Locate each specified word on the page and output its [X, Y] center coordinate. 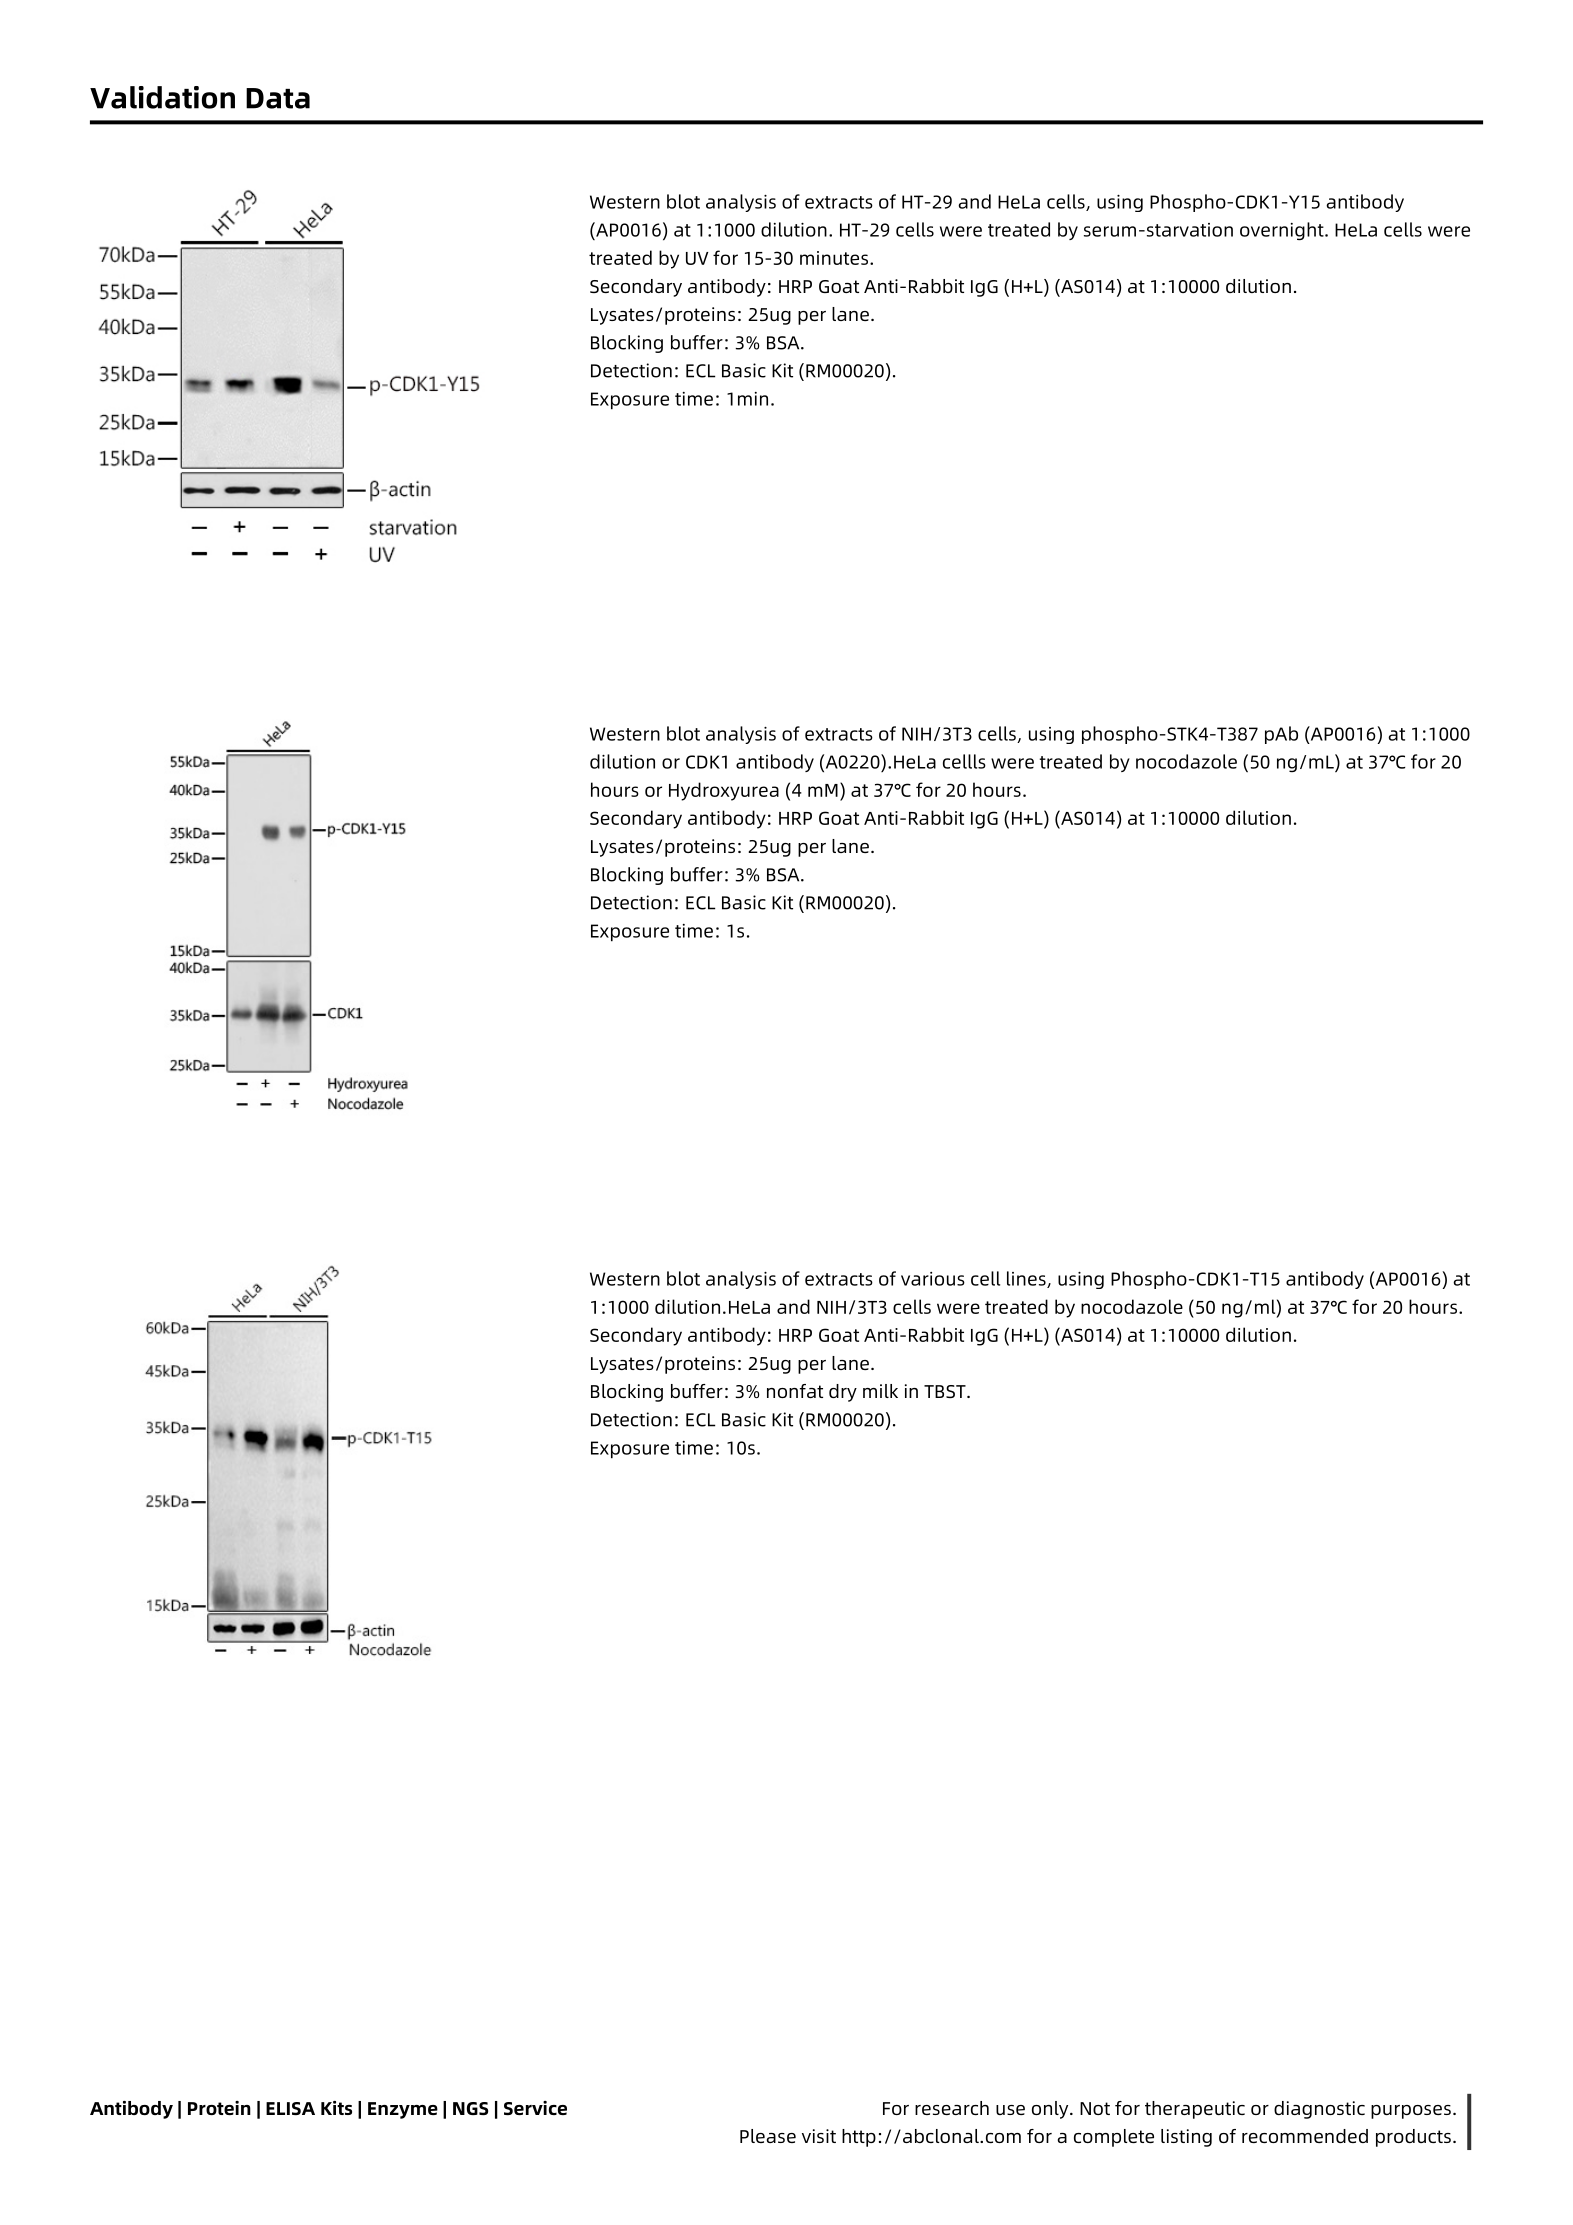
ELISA [290, 2108]
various [933, 1279]
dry [843, 1393]
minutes [834, 258]
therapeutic [1195, 2110]
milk [880, 1391]
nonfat [795, 1391]
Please [768, 2136]
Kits [336, 2108]
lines [1027, 1279]
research [952, 2108]
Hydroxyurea [724, 791]
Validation [162, 97]
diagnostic [1319, 2110]
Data [278, 98]
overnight [1283, 231]
